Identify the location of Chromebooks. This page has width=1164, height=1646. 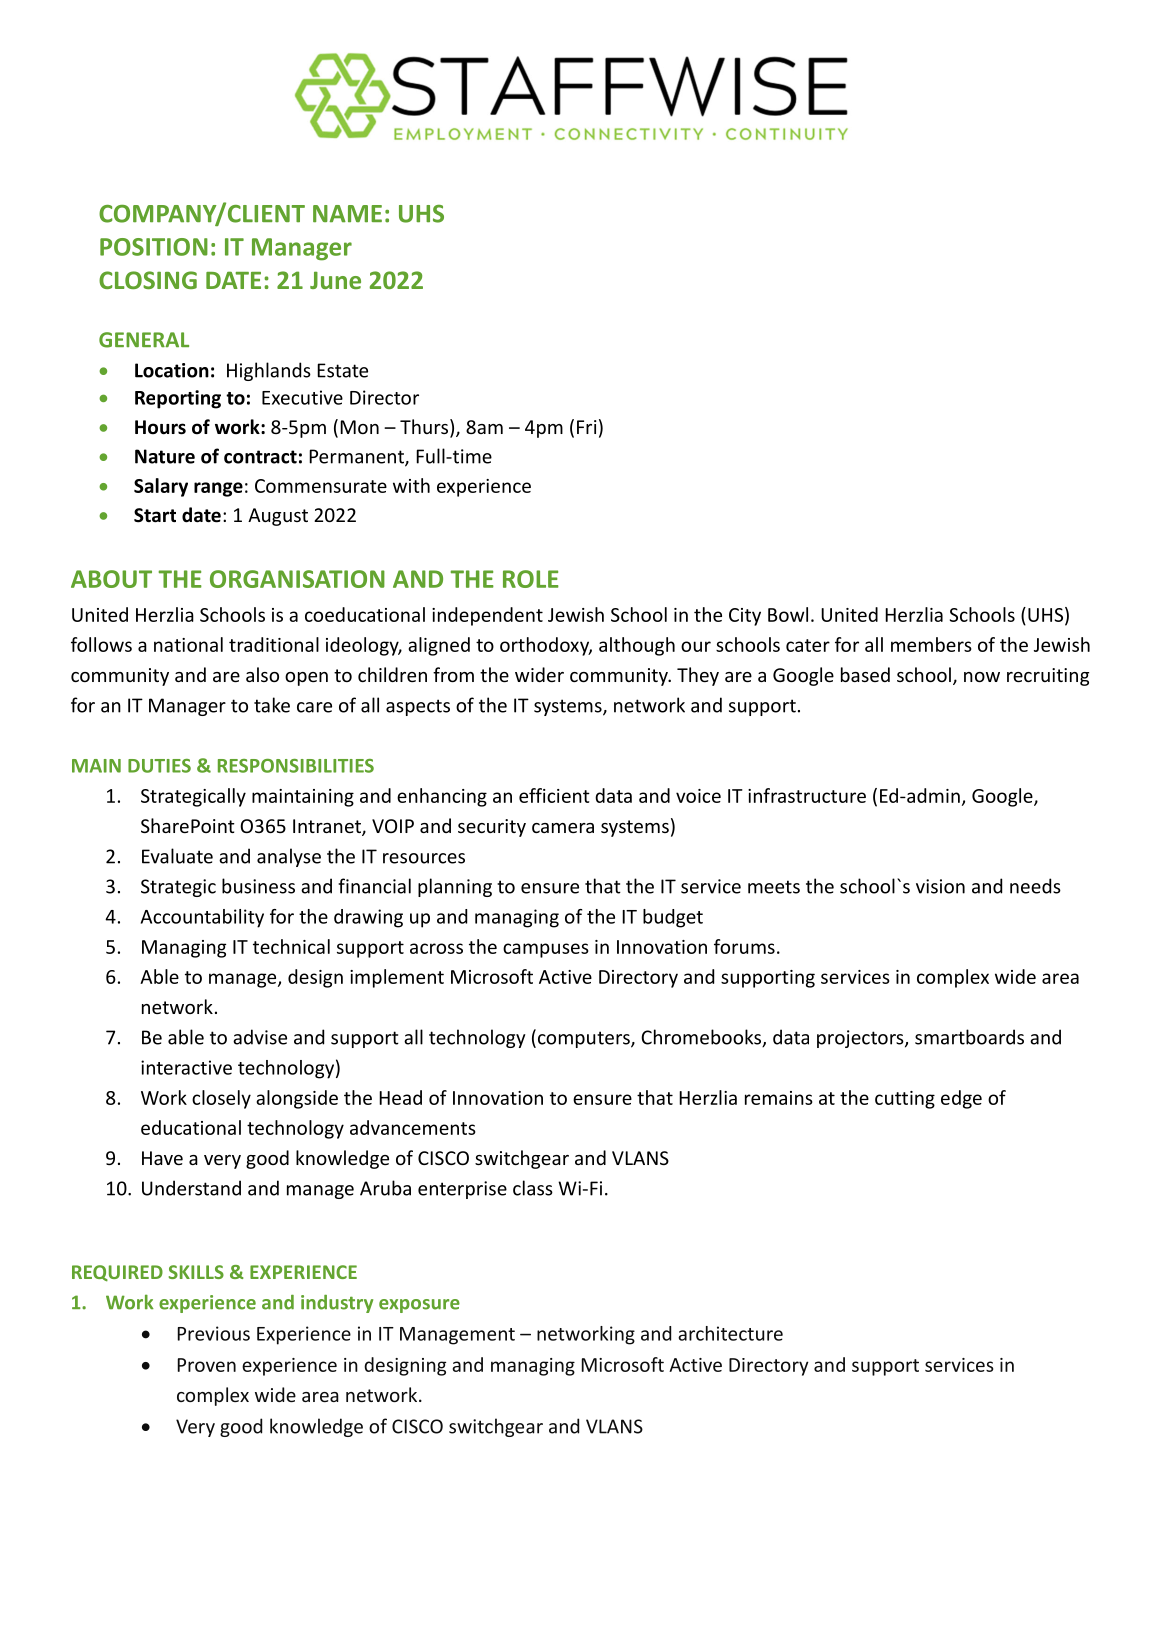
(702, 1038).
